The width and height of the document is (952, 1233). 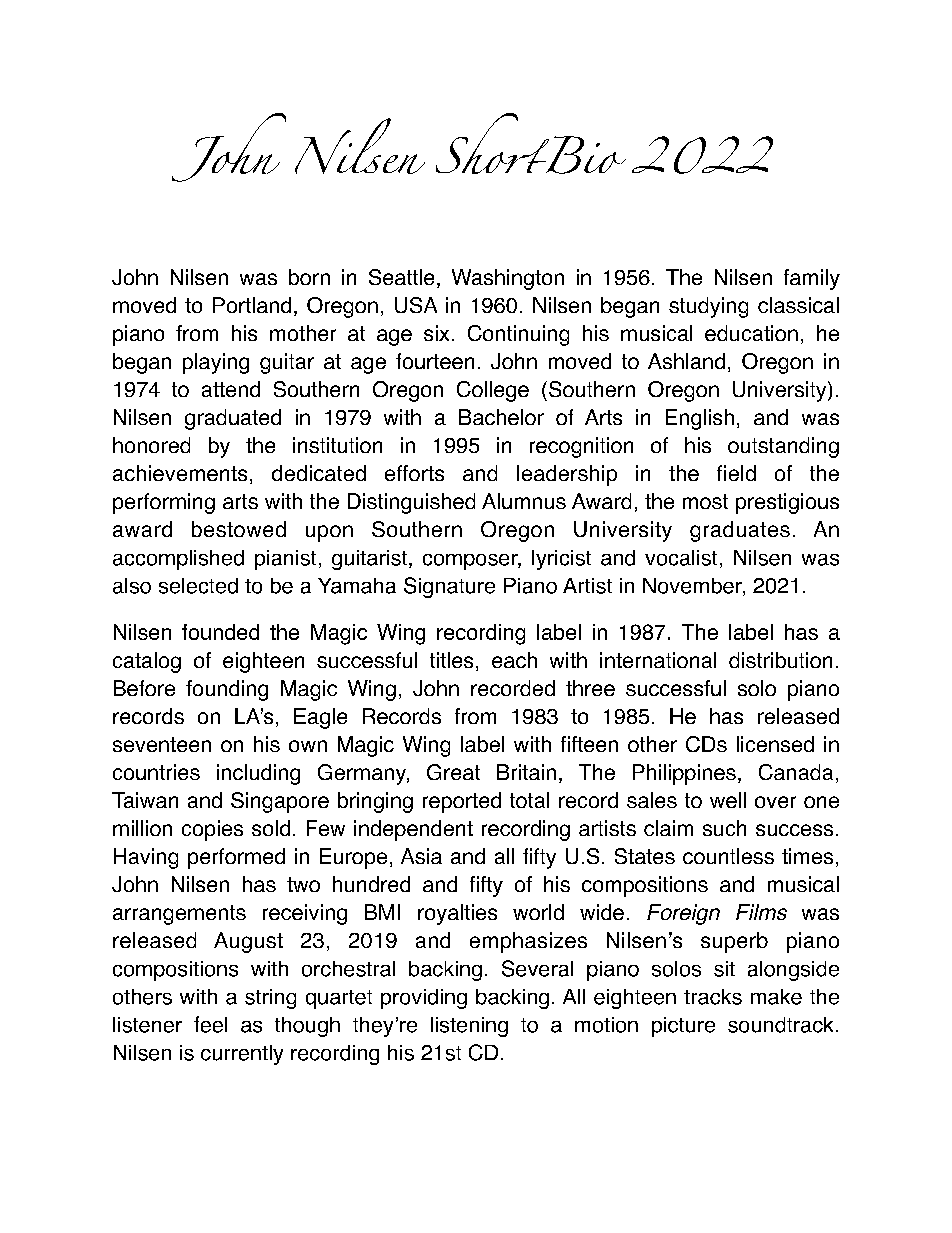 I want to click on Alumnus, so click(x=524, y=501).
